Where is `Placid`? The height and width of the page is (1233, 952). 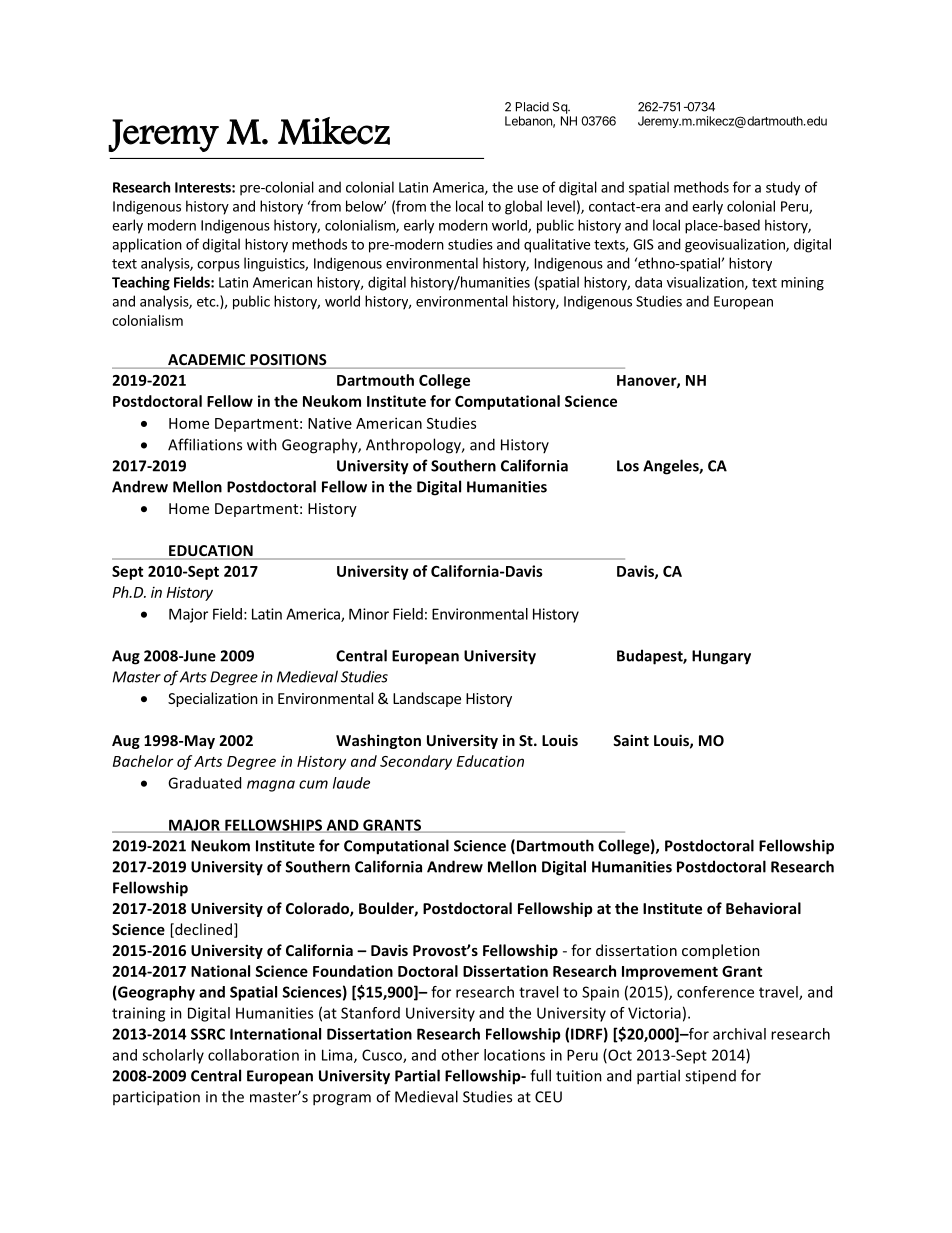 Placid is located at coordinates (532, 107).
